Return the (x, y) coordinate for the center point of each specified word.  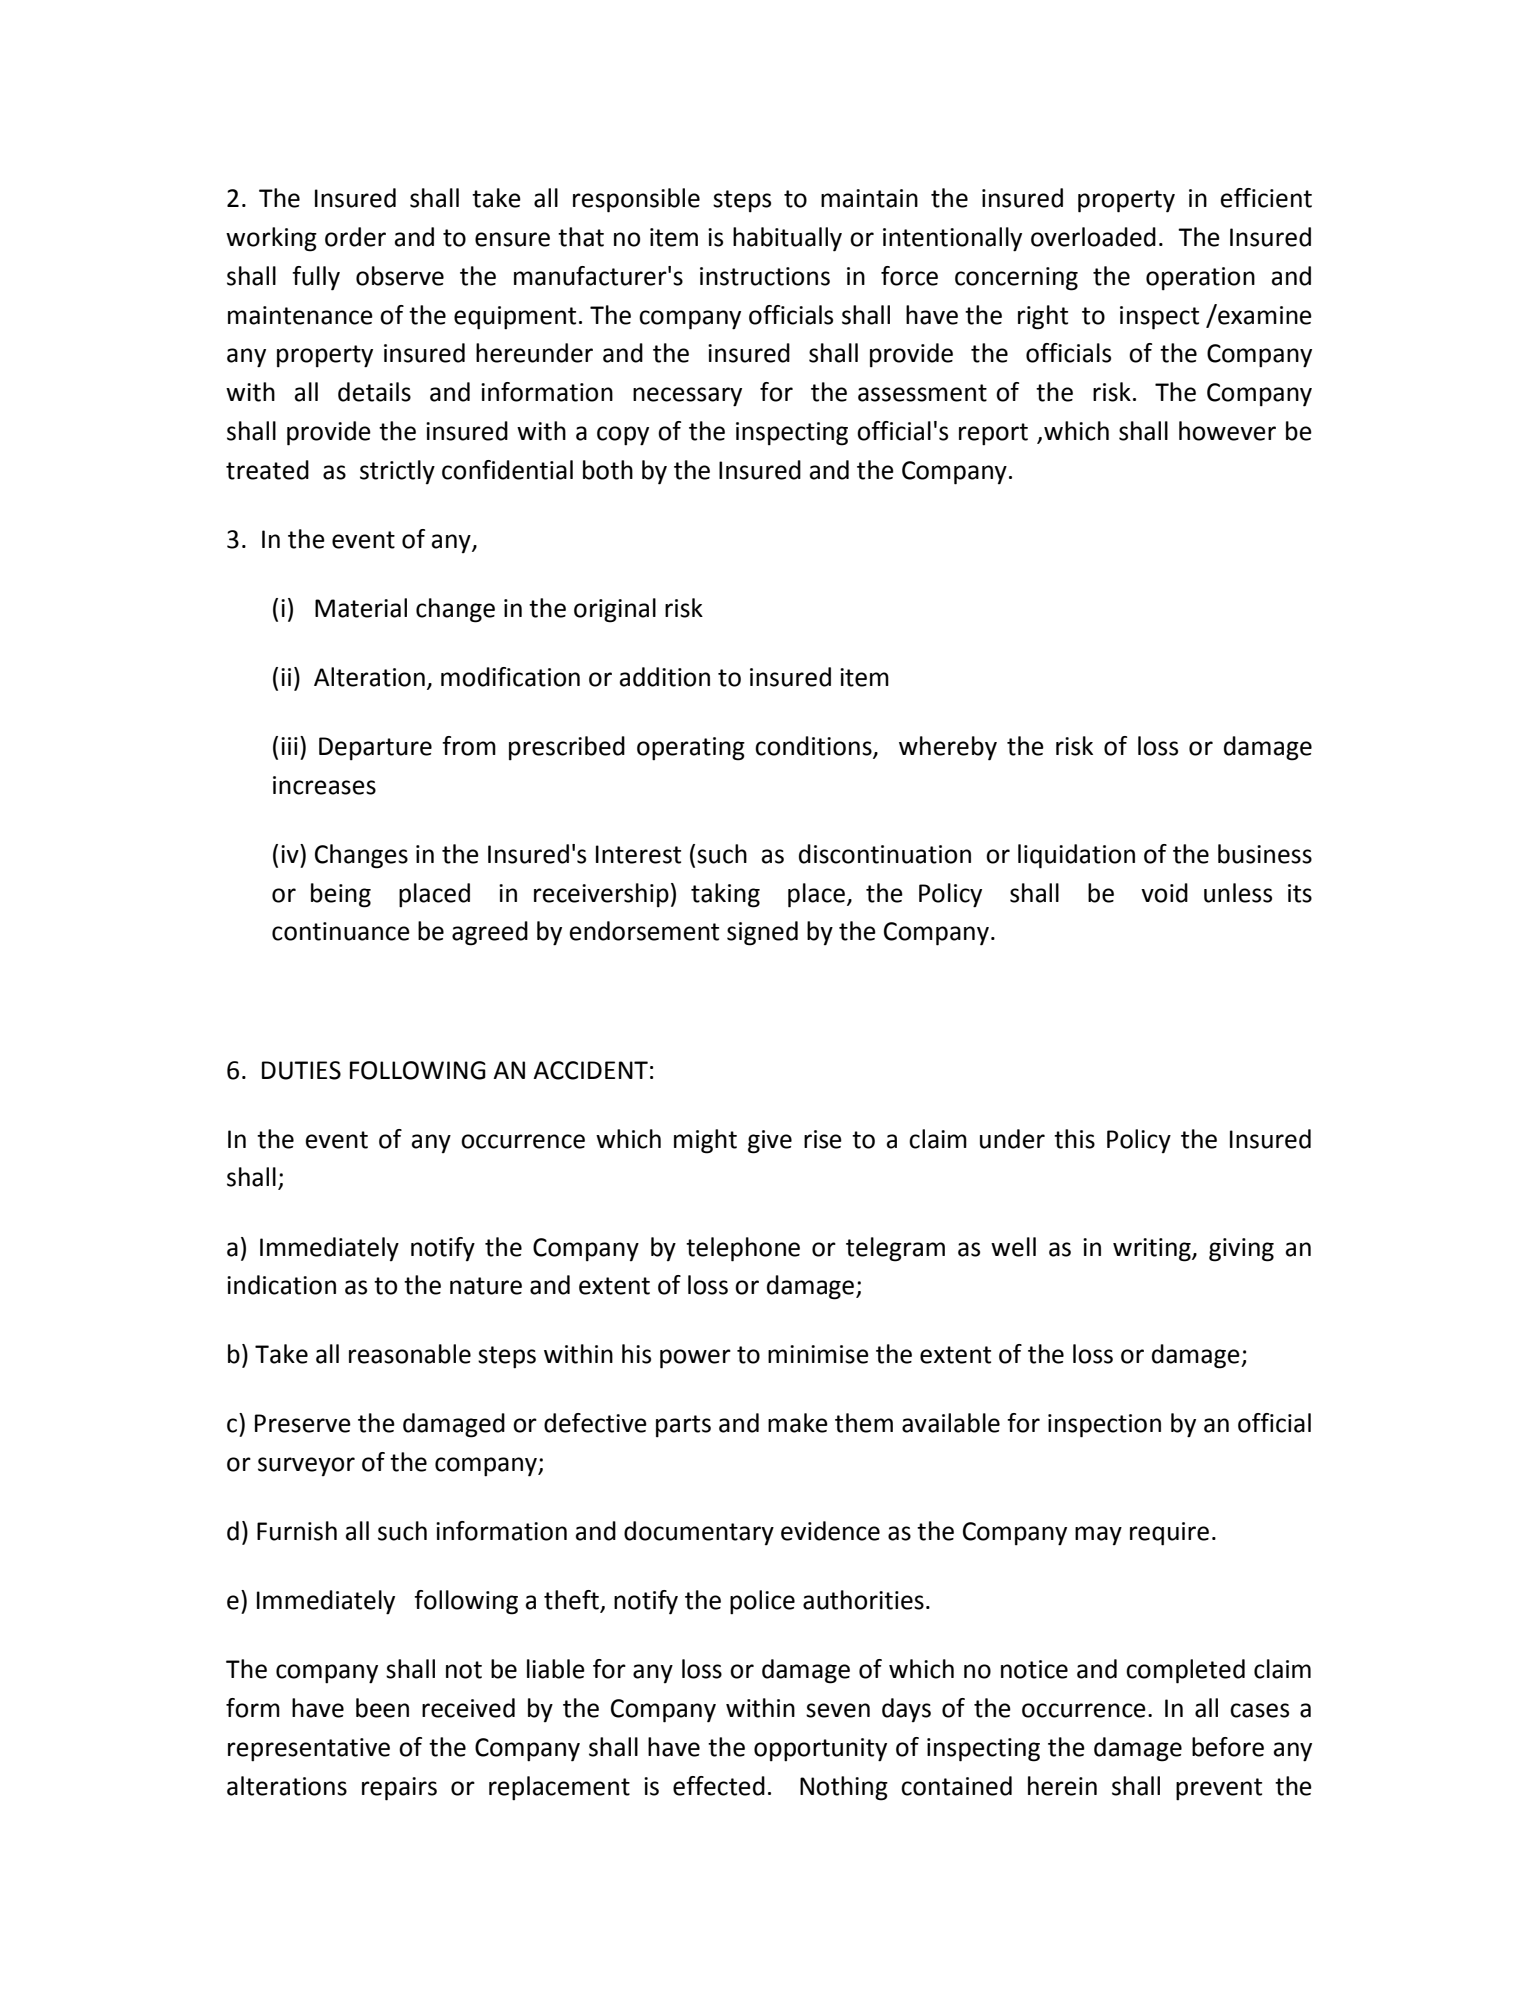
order (355, 237)
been (382, 1708)
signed (762, 933)
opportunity (820, 1750)
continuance (341, 931)
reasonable (410, 1354)
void (1164, 893)
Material (361, 608)
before (1228, 1747)
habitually (787, 239)
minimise (818, 1354)
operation (1200, 279)
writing (1153, 1250)
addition (665, 677)
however (1227, 431)
